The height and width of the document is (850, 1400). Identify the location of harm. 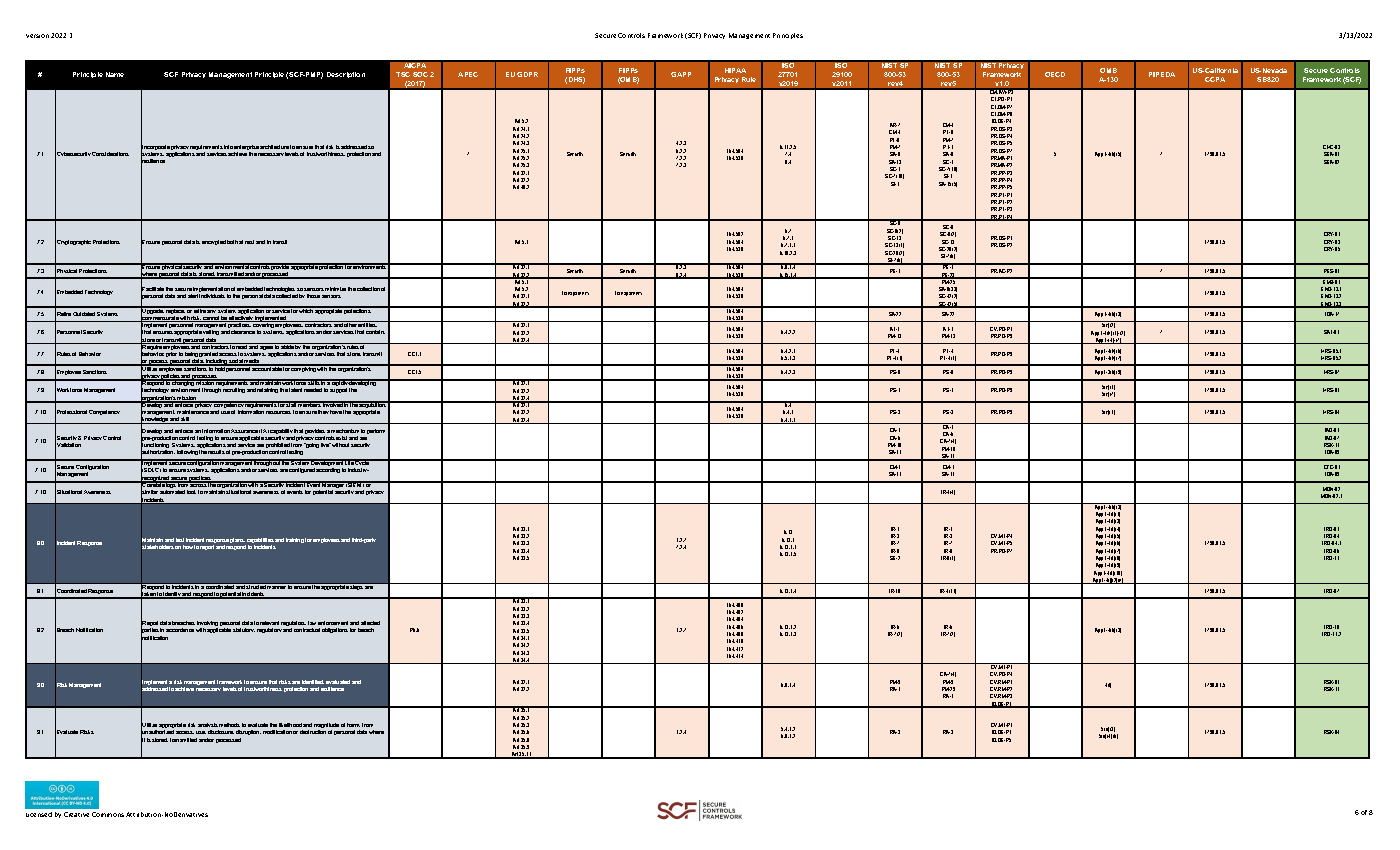
(353, 725).
